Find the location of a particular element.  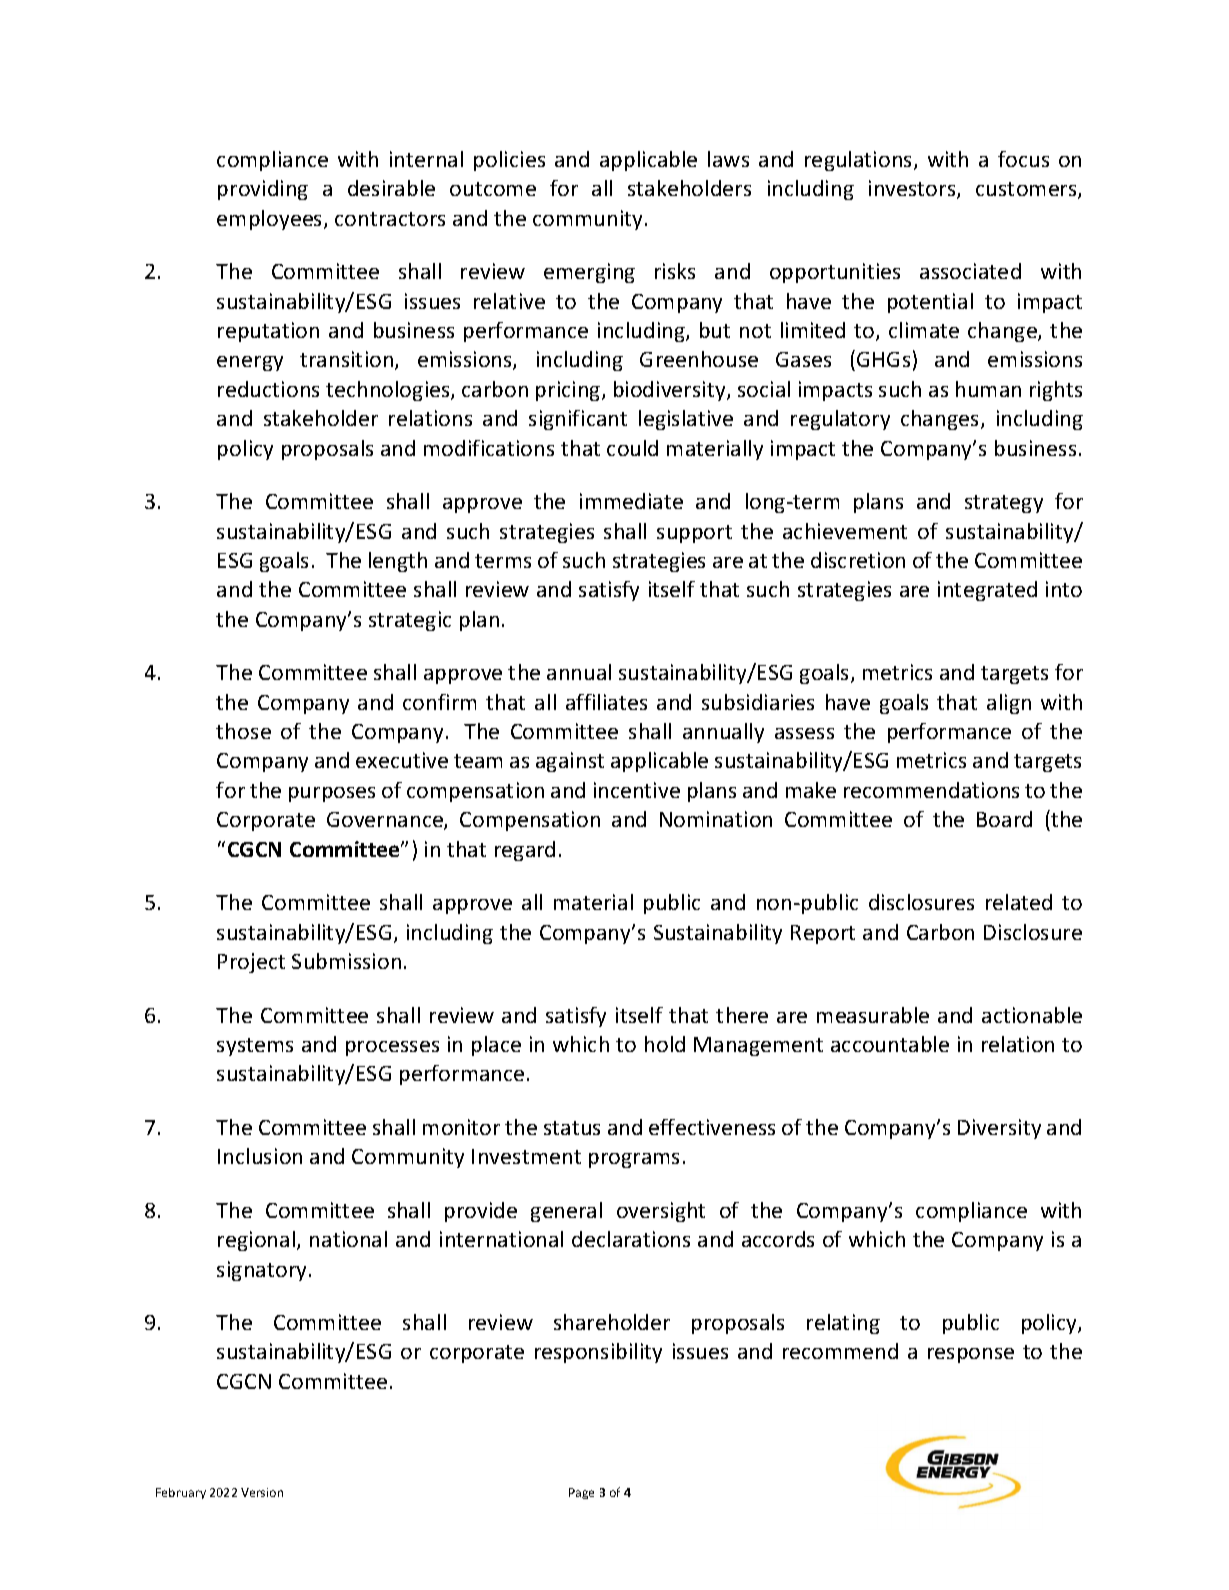

response is located at coordinates (971, 1355).
